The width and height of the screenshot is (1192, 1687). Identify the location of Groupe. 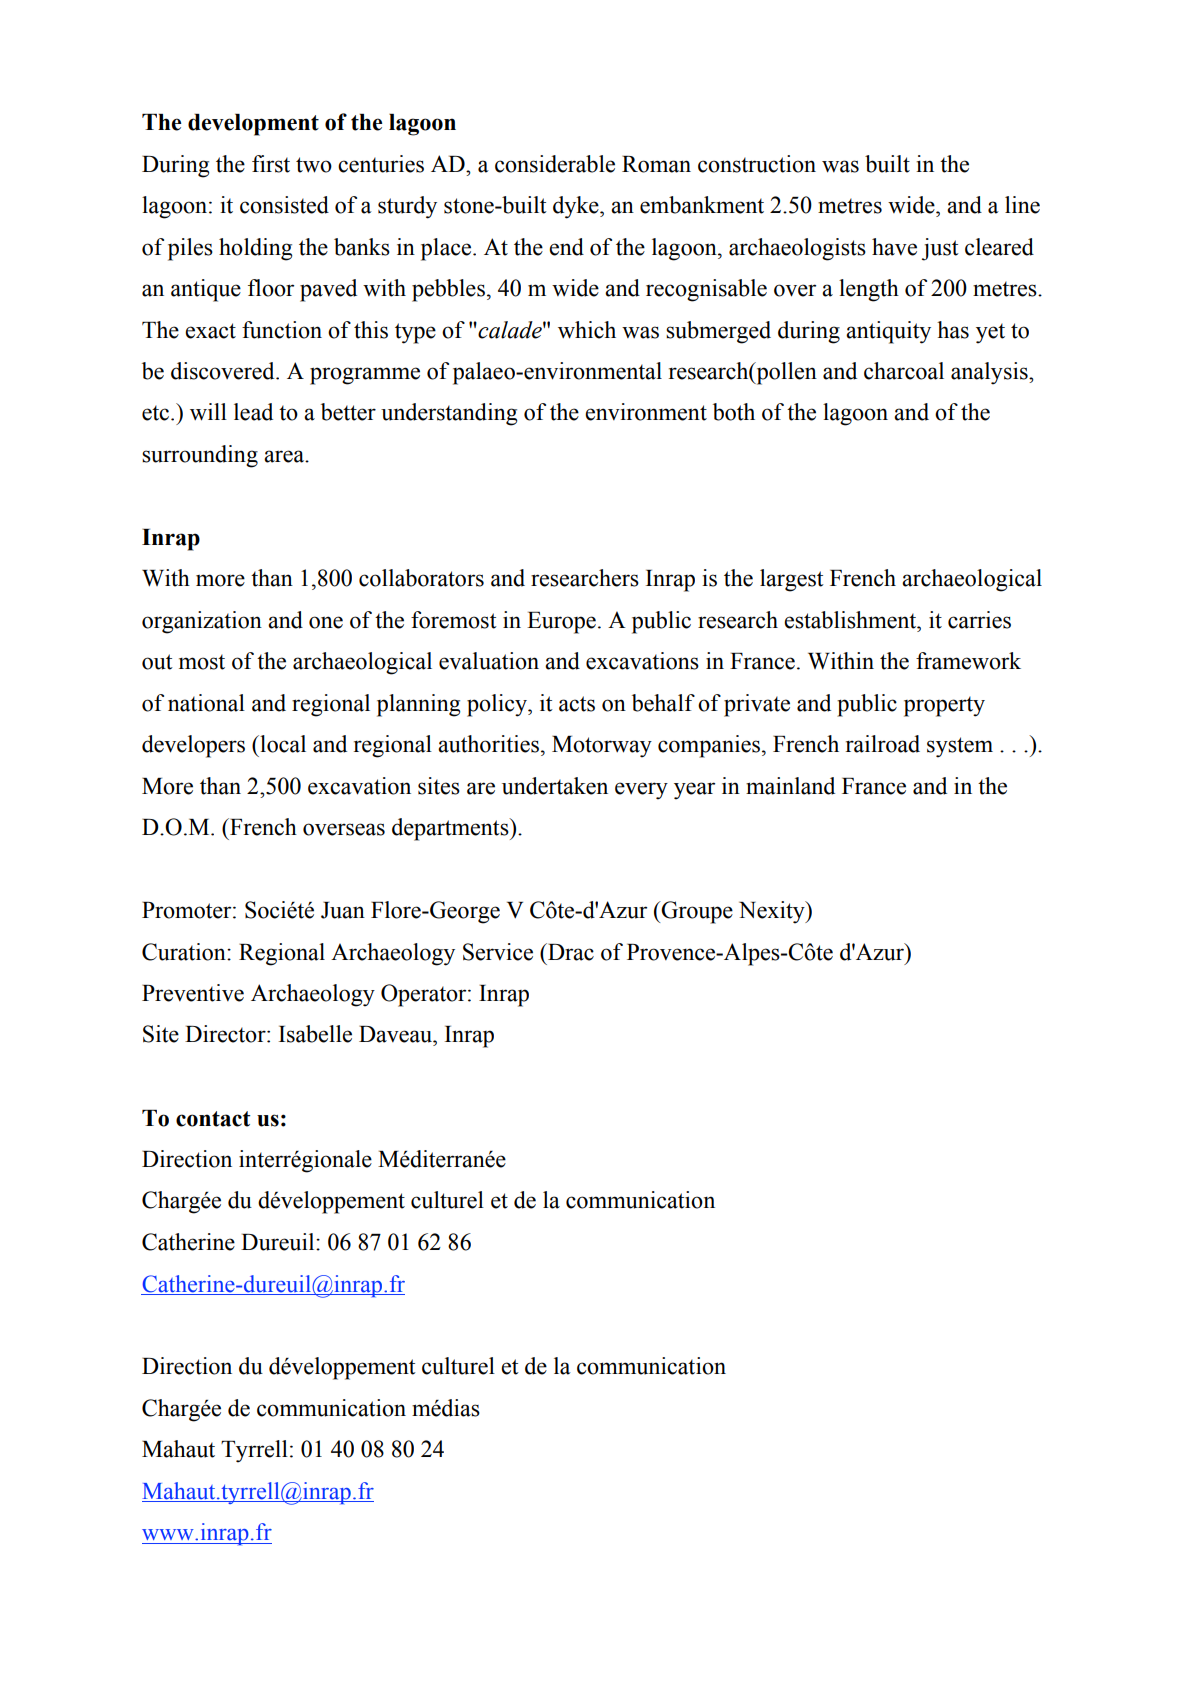
(696, 912).
